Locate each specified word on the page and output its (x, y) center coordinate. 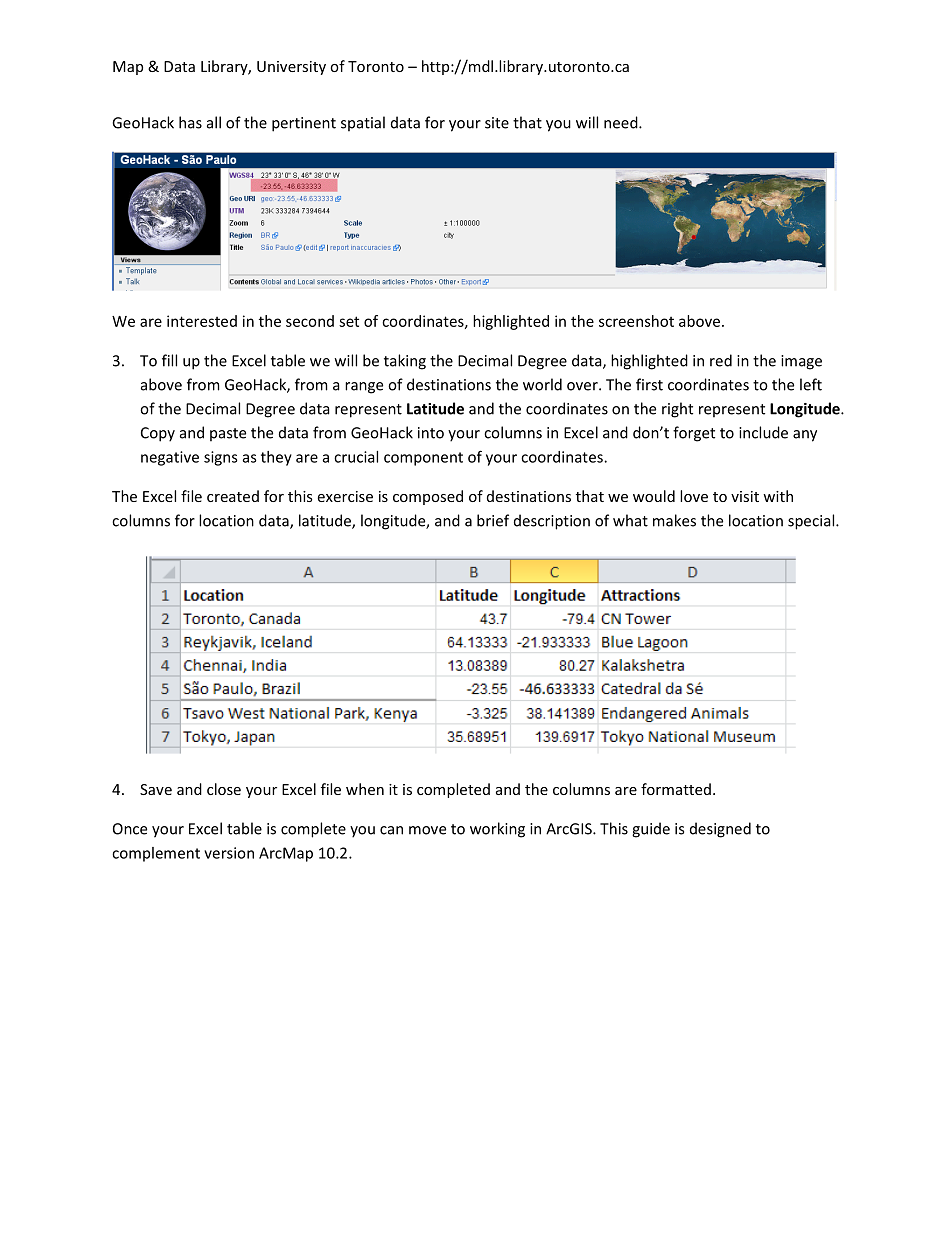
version (229, 853)
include (763, 432)
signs (221, 458)
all (214, 122)
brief (493, 520)
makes (674, 520)
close (224, 789)
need (622, 122)
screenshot (636, 321)
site (497, 123)
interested (202, 321)
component (423, 459)
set (349, 321)
